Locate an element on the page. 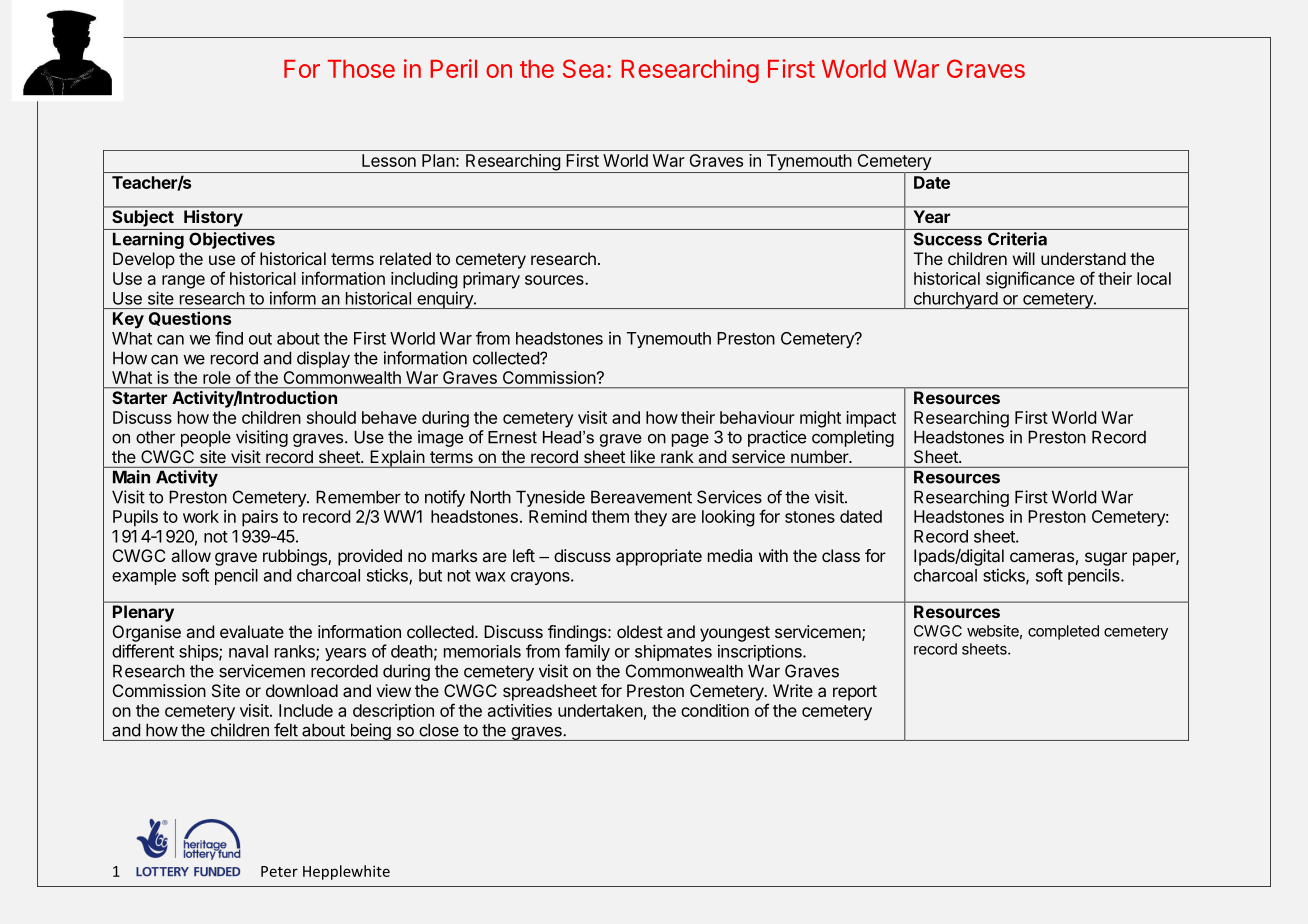  Those is located at coordinates (361, 69).
